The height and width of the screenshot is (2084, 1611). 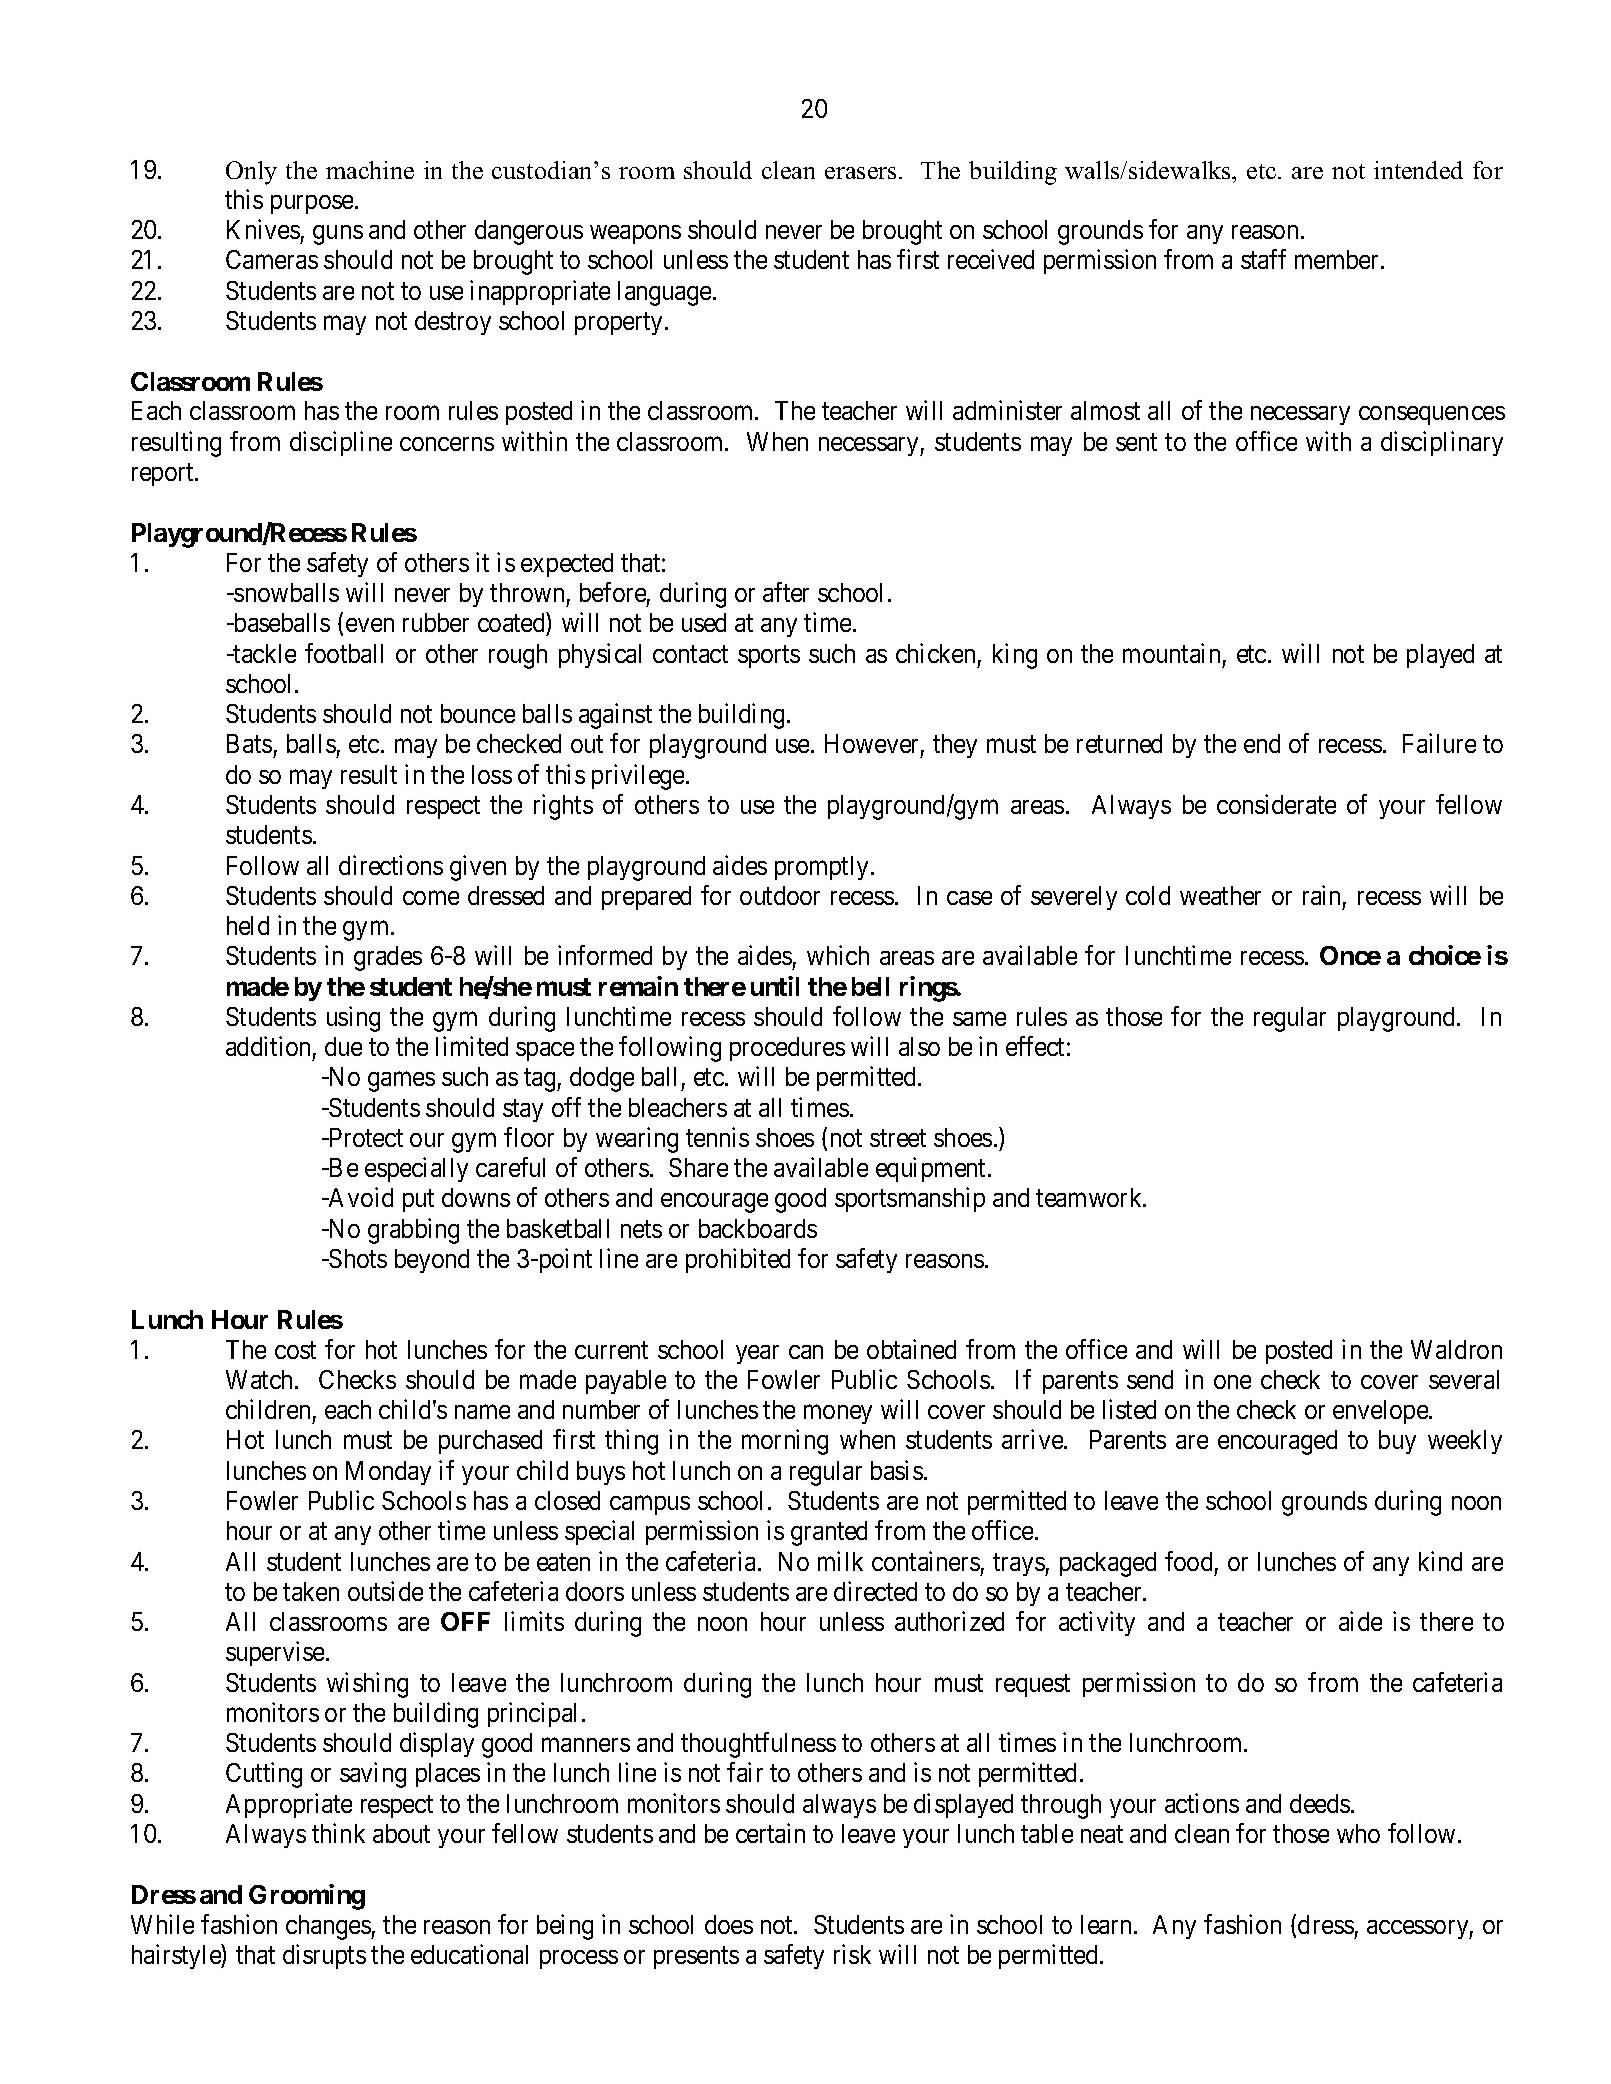 What do you see at coordinates (823, 868) in the screenshot?
I see `promptly` at bounding box center [823, 868].
